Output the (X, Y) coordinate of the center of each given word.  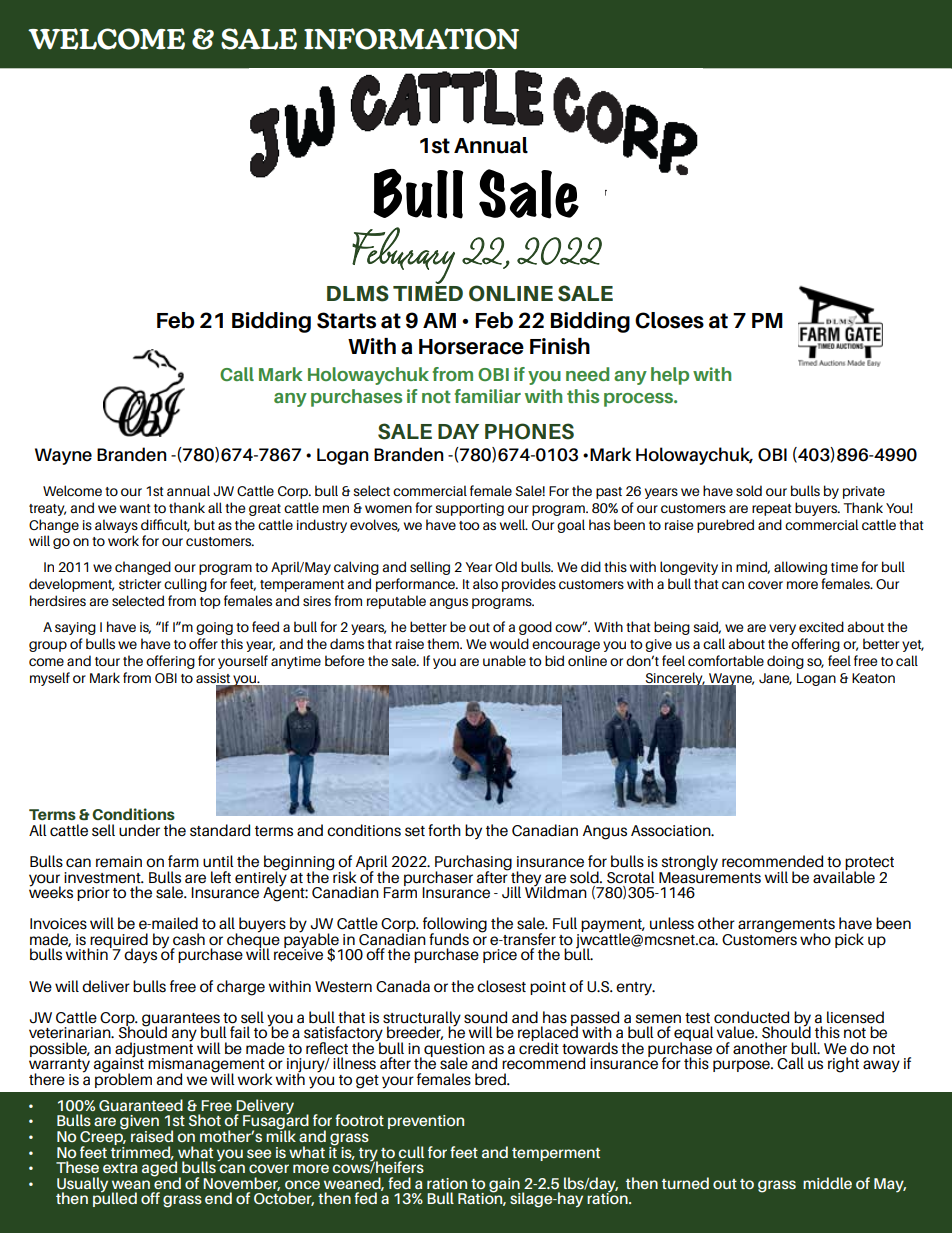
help (670, 376)
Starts (346, 320)
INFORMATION (411, 39)
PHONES (529, 431)
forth (444, 830)
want (135, 508)
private (864, 492)
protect (868, 865)
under (139, 830)
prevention (426, 1122)
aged (161, 1169)
